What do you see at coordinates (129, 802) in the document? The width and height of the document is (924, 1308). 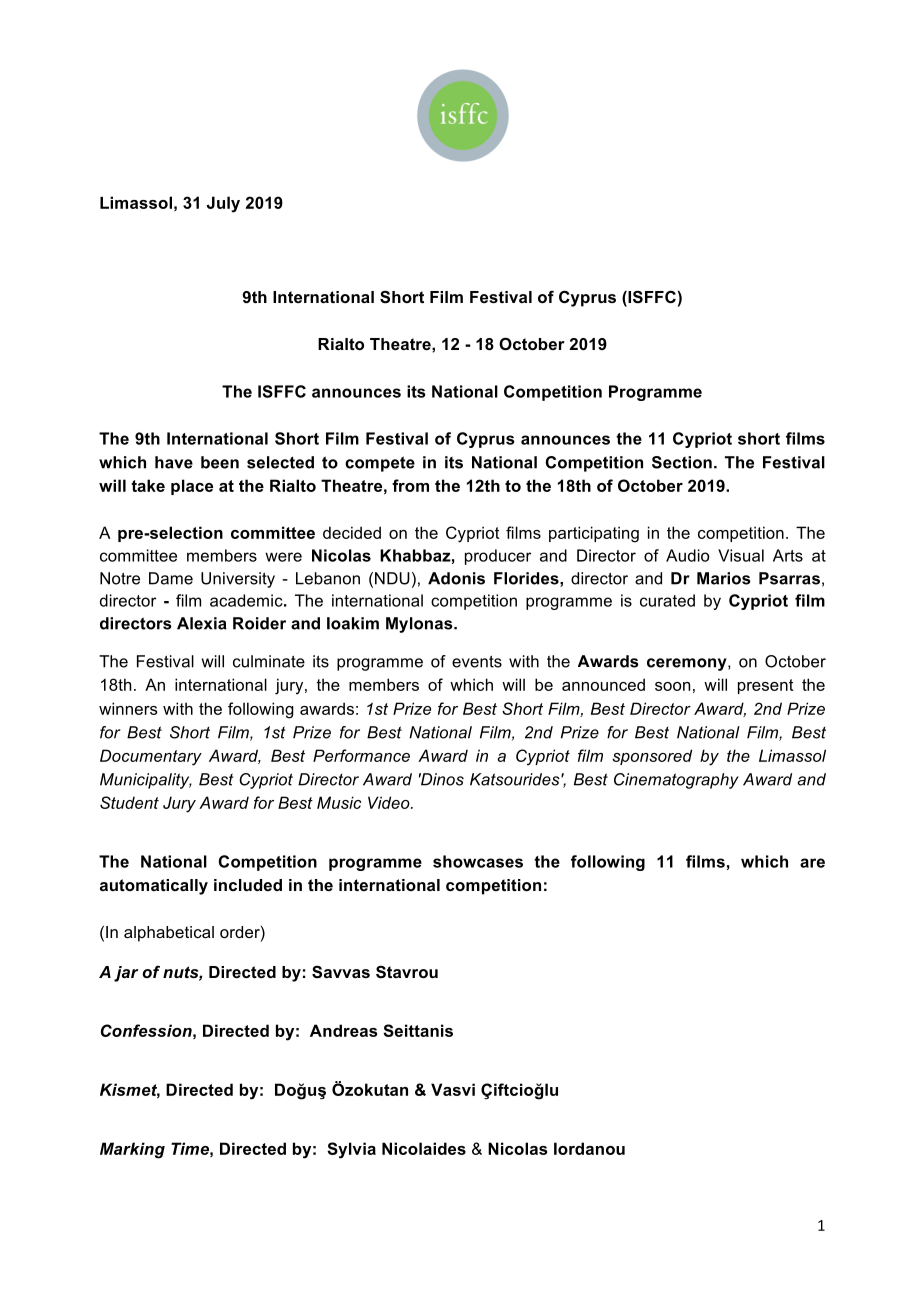 I see `Student` at bounding box center [129, 802].
